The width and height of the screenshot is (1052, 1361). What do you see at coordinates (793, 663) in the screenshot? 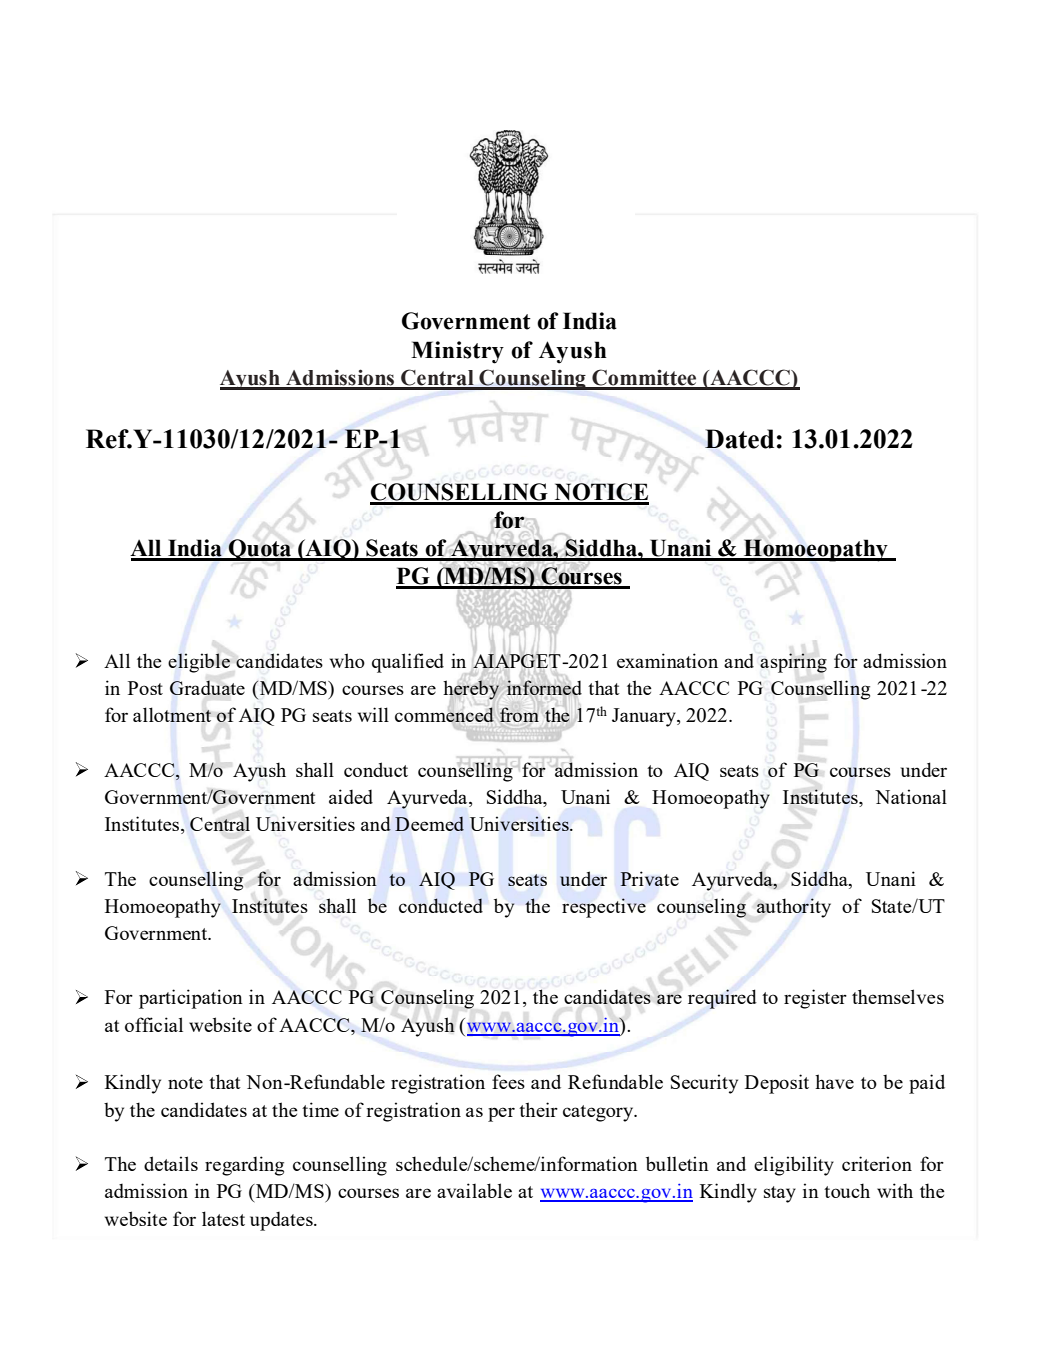
I see `aspiring` at bounding box center [793, 663].
